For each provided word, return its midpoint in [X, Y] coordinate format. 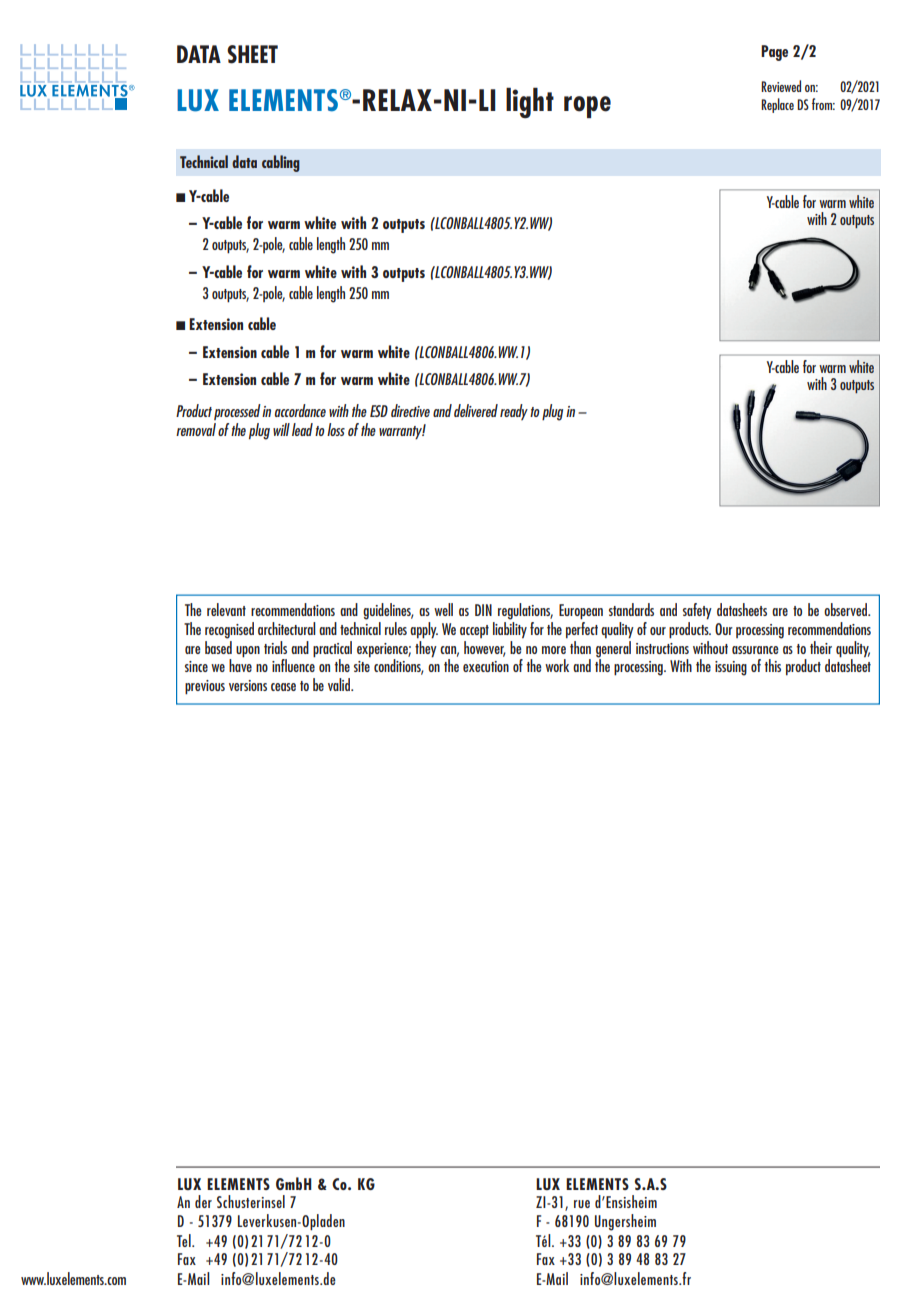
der [203, 1201]
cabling [281, 163]
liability [510, 630]
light [530, 103]
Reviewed [781, 86]
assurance [755, 650]
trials [275, 647]
